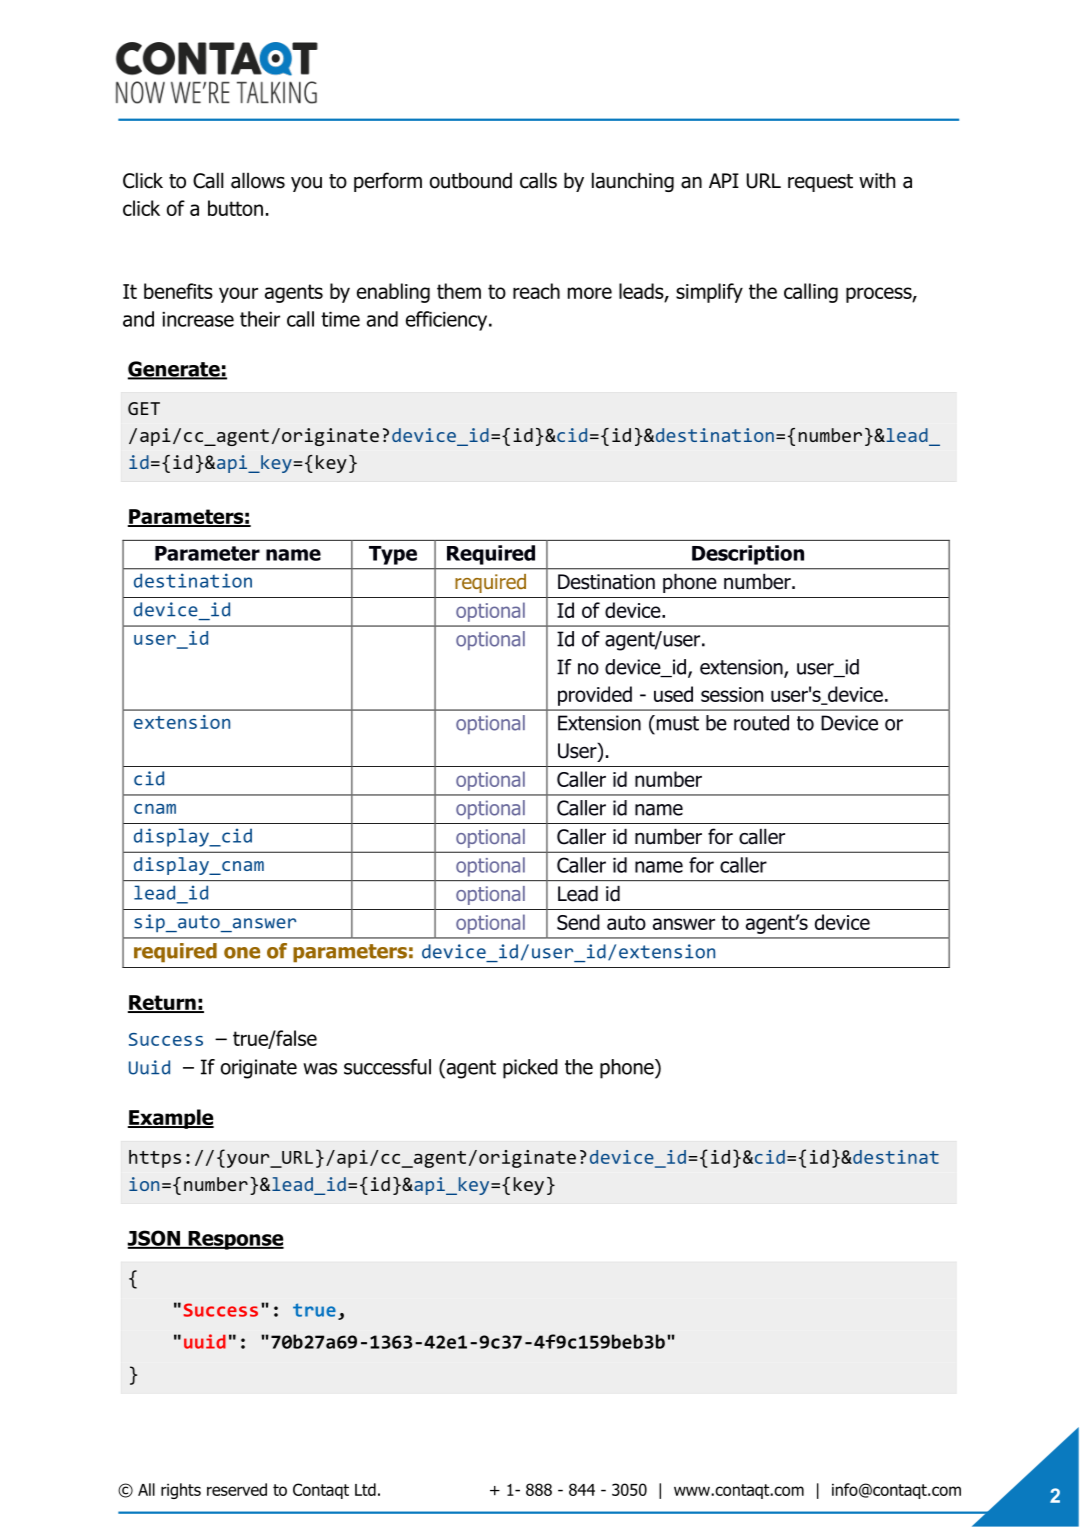  What do you see at coordinates (595, 696) in the screenshot?
I see `provided` at bounding box center [595, 696].
